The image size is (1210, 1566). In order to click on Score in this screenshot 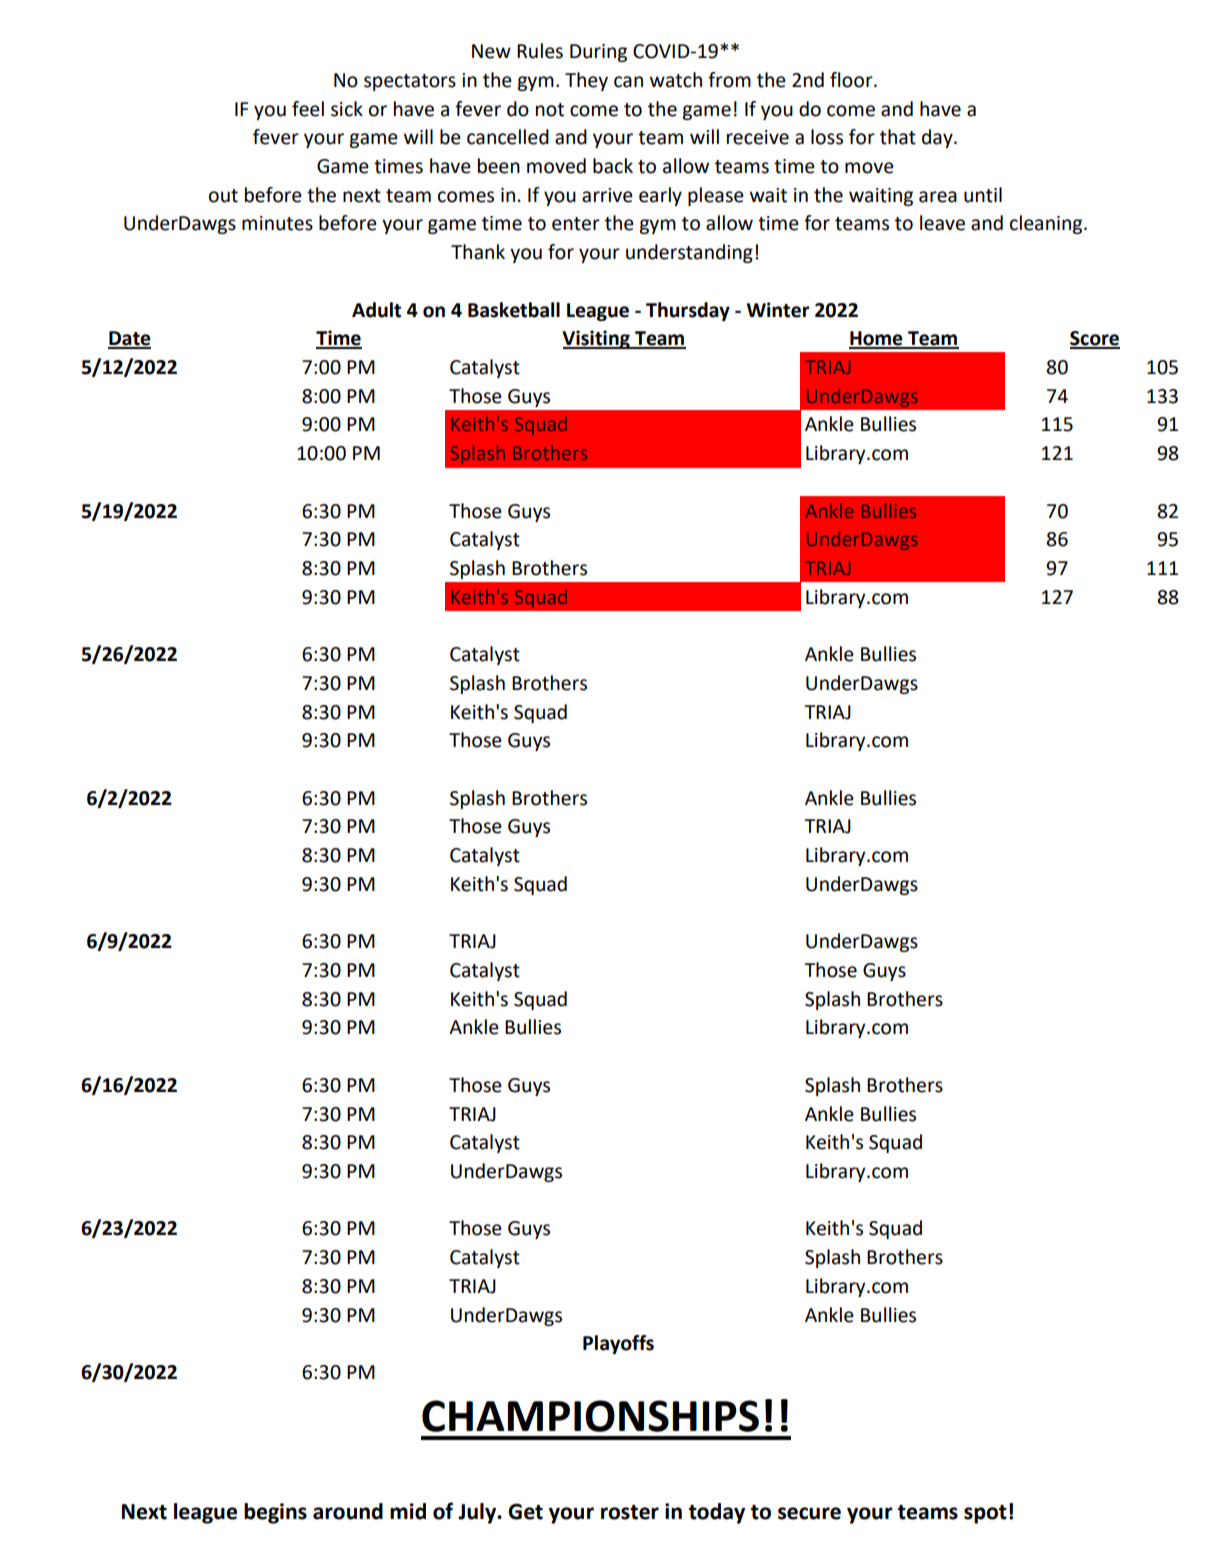, I will do `click(1095, 339)`.
